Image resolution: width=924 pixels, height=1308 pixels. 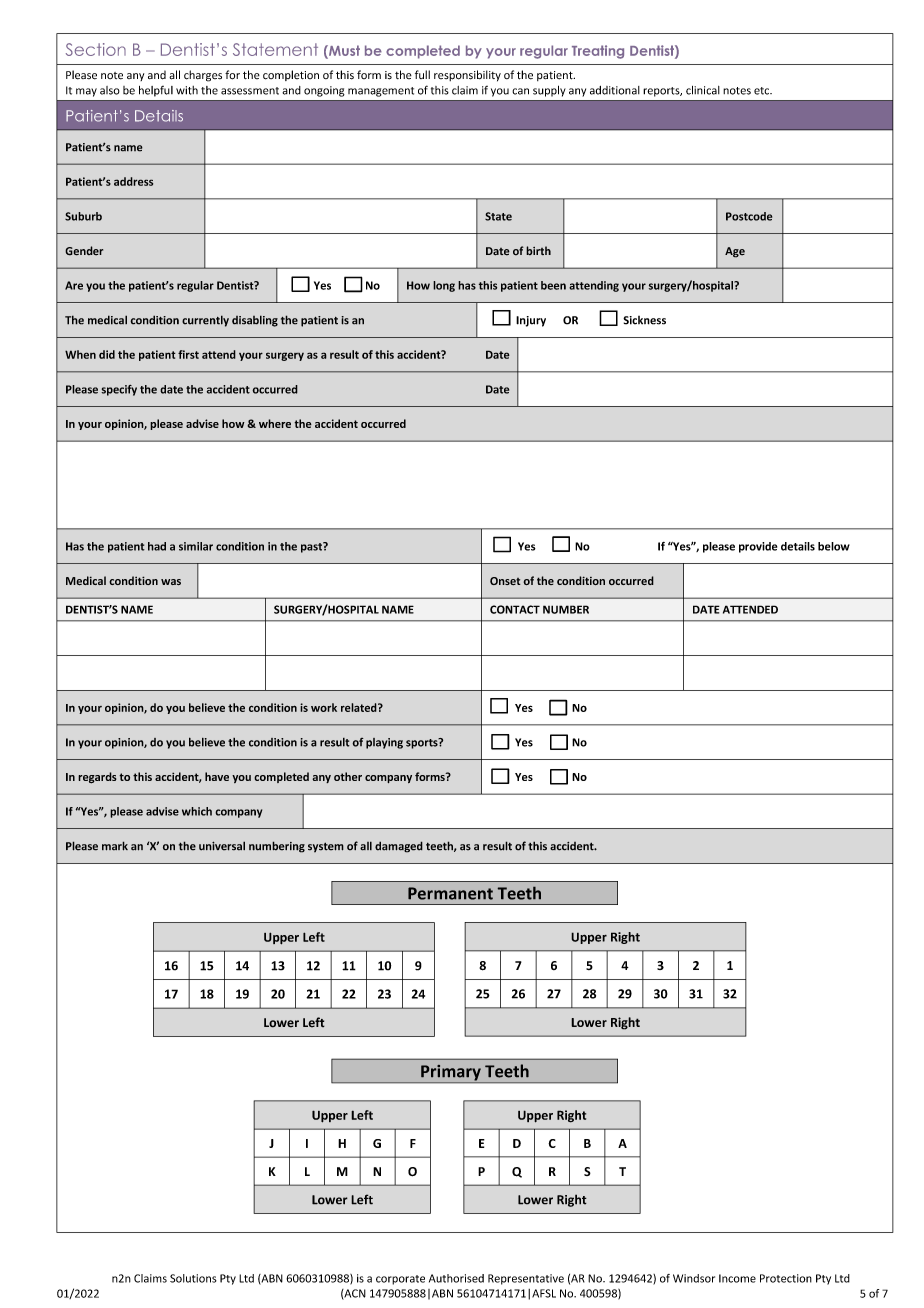 What do you see at coordinates (758, 547) in the screenshot?
I see `provide` at bounding box center [758, 547].
